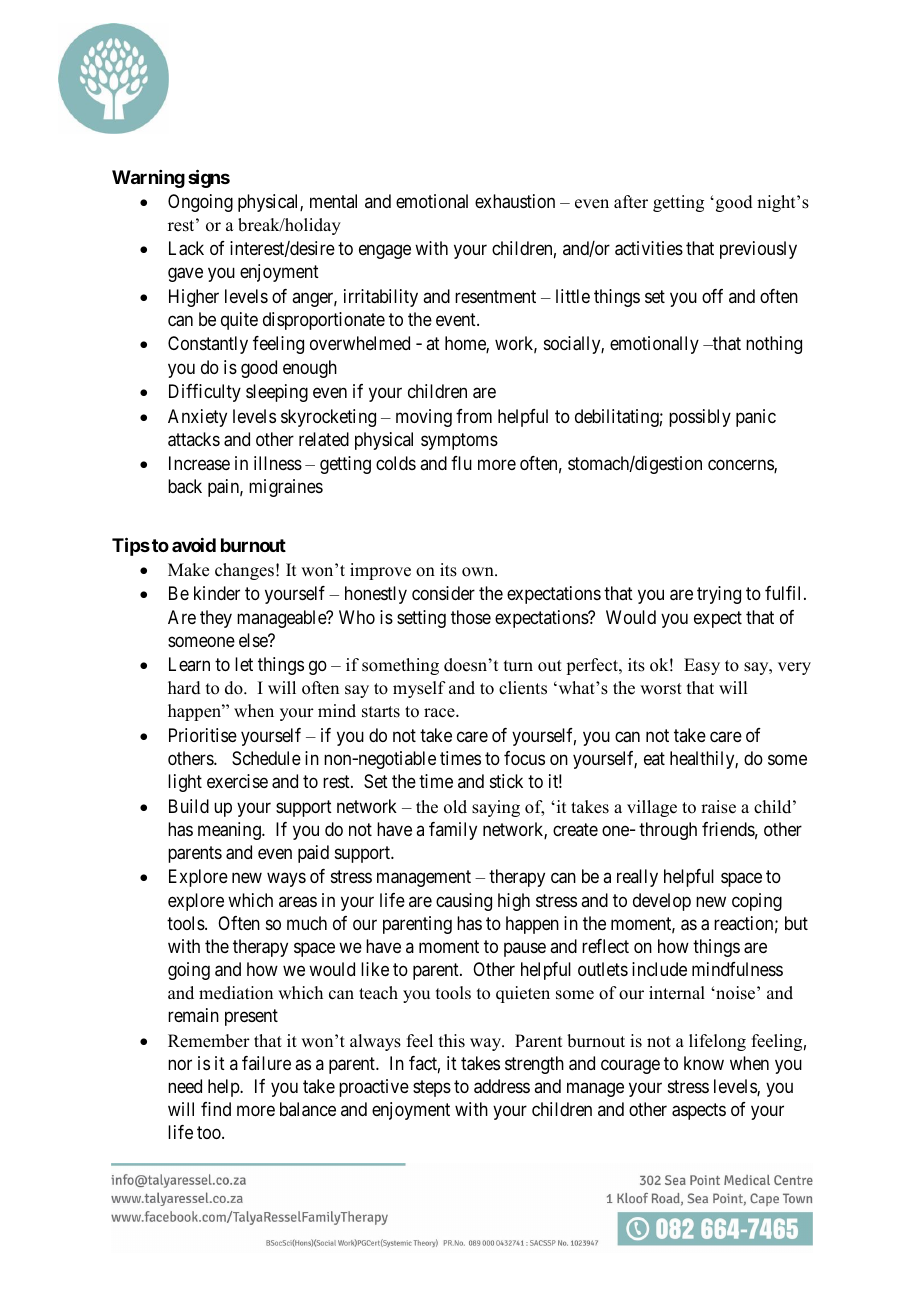 Image resolution: width=924 pixels, height=1308 pixels. I want to click on failure, so click(266, 1063).
